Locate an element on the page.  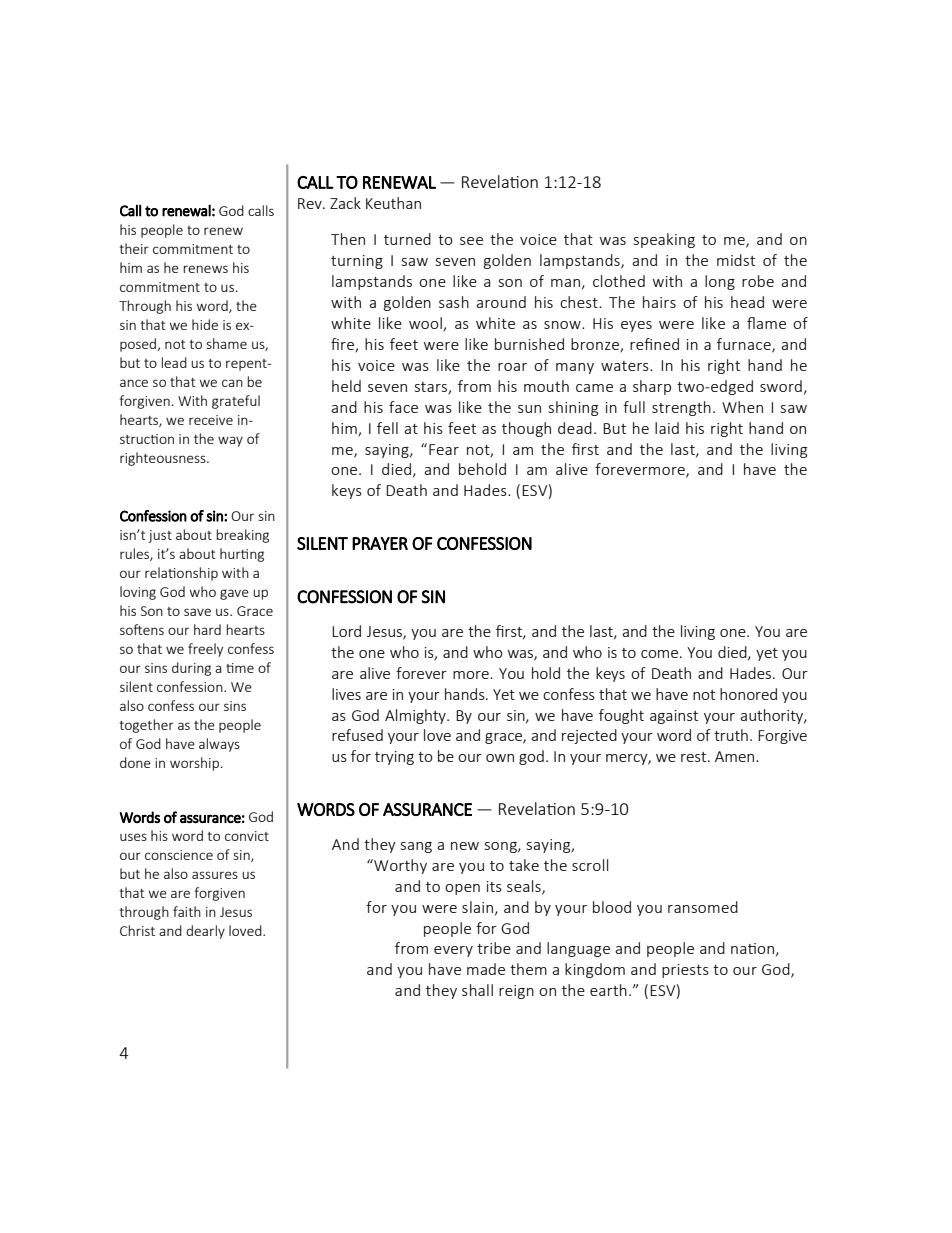
come is located at coordinates (661, 654).
